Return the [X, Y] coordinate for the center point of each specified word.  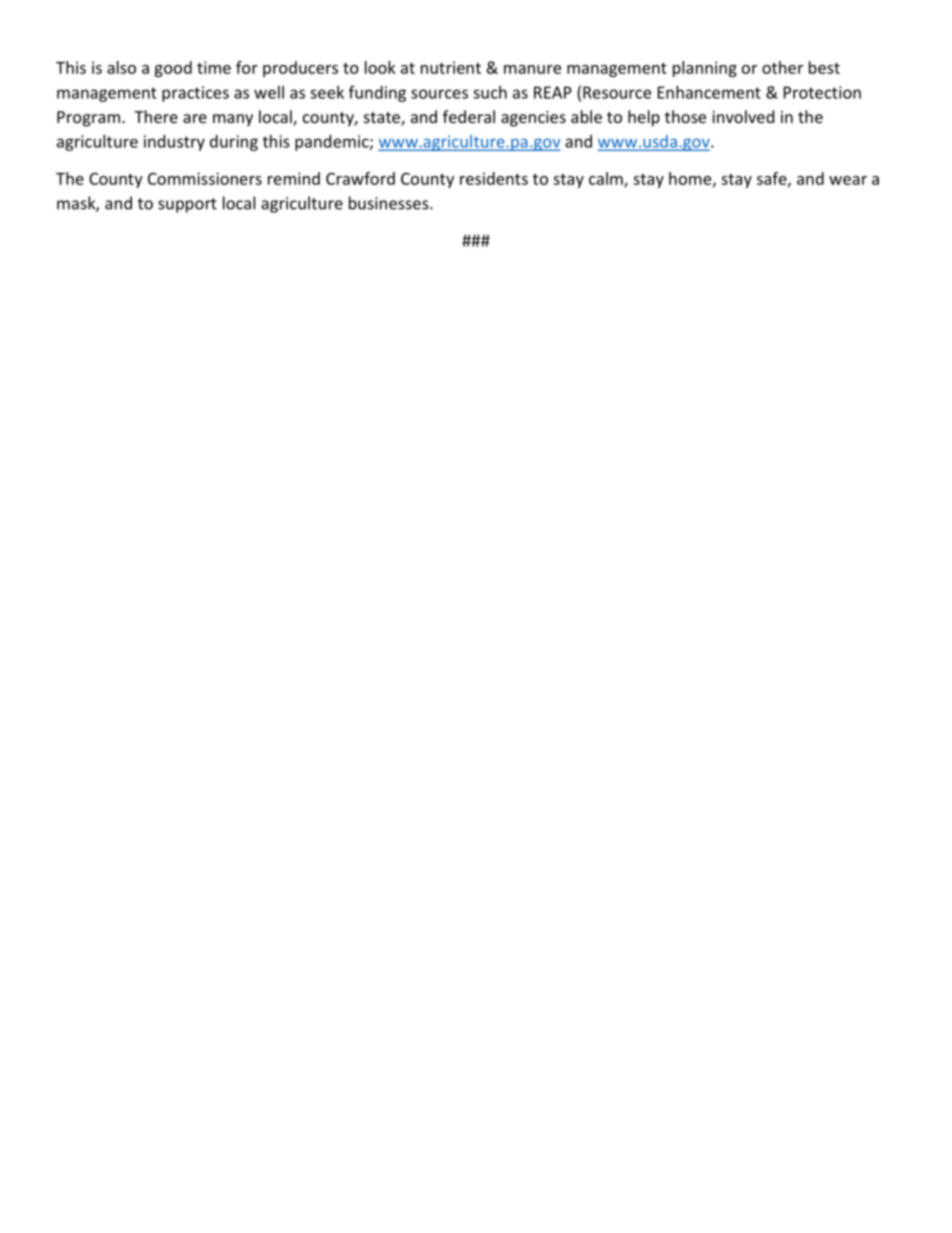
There [156, 116]
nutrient [451, 67]
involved [743, 116]
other [782, 67]
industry [174, 143]
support [187, 205]
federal [469, 116]
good [173, 69]
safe [773, 179]
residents [494, 178]
